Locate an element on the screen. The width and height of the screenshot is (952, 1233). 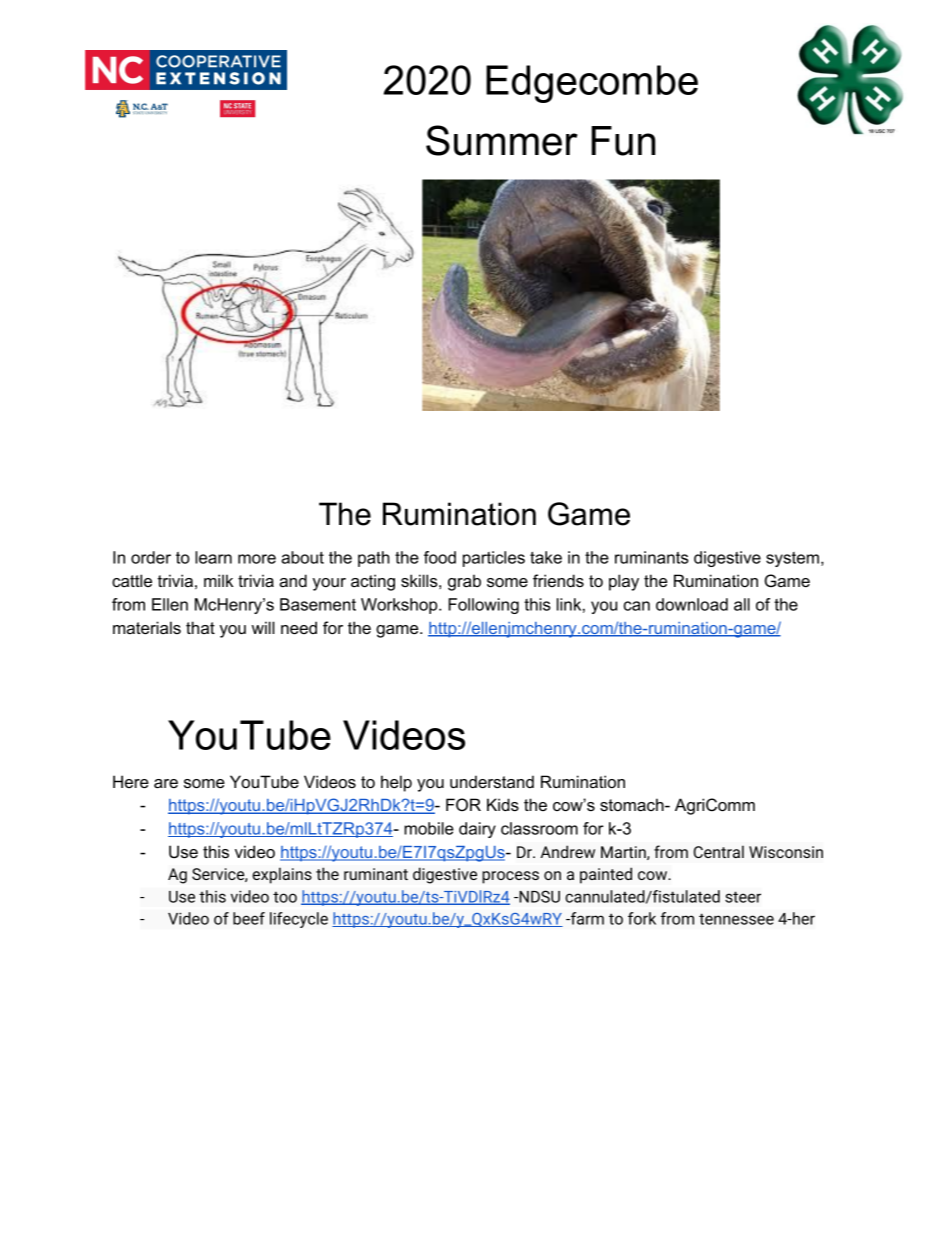
understand is located at coordinates (492, 781).
